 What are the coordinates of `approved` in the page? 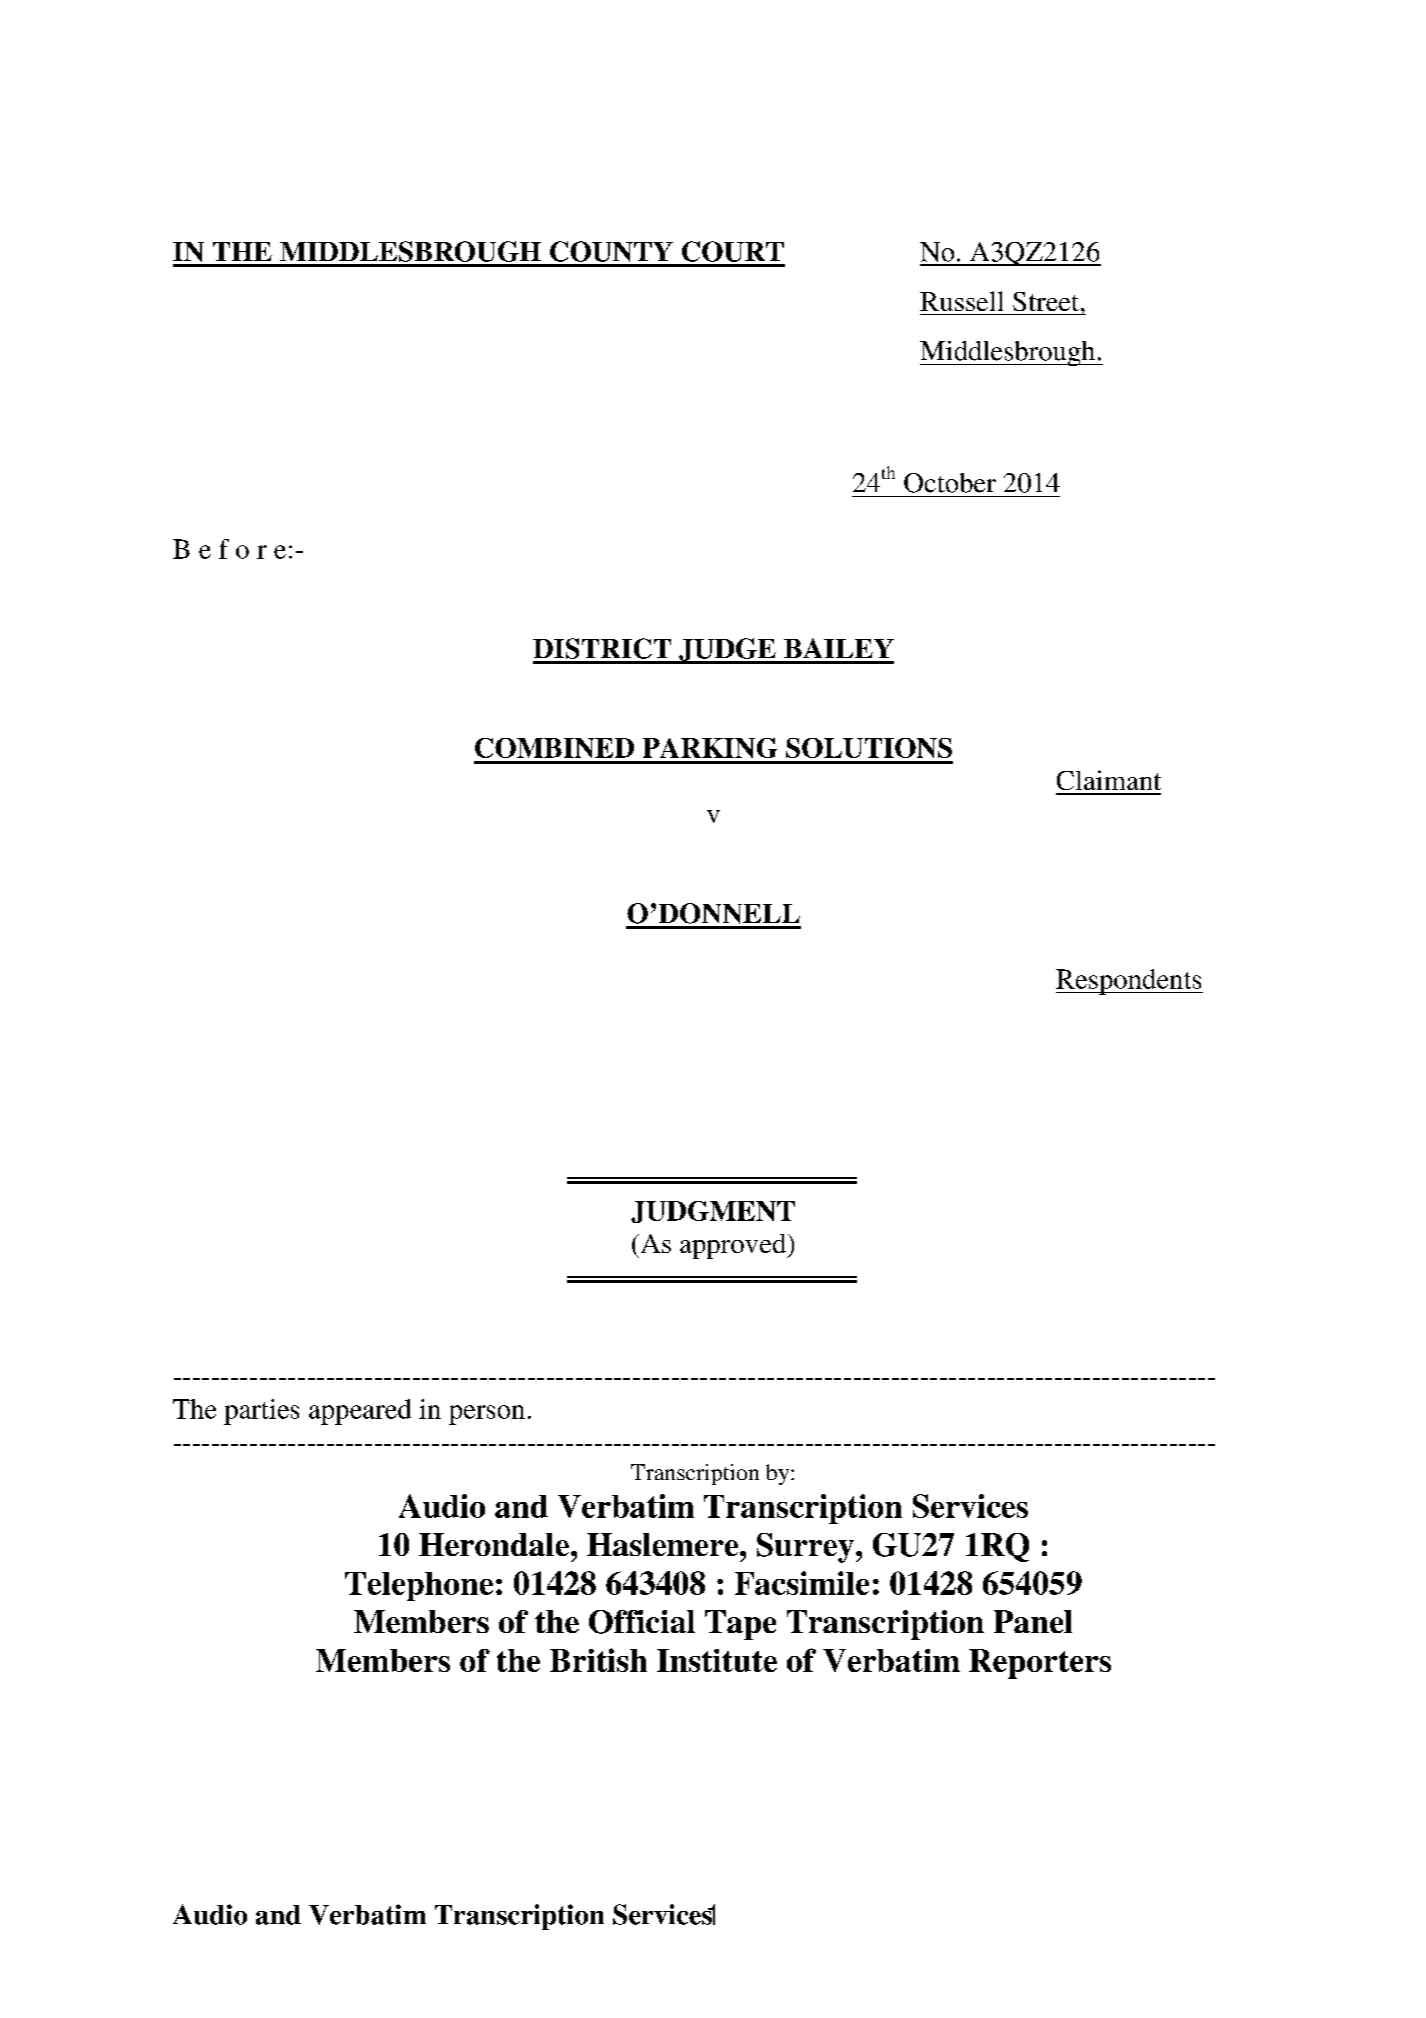 It's located at (734, 1246).
